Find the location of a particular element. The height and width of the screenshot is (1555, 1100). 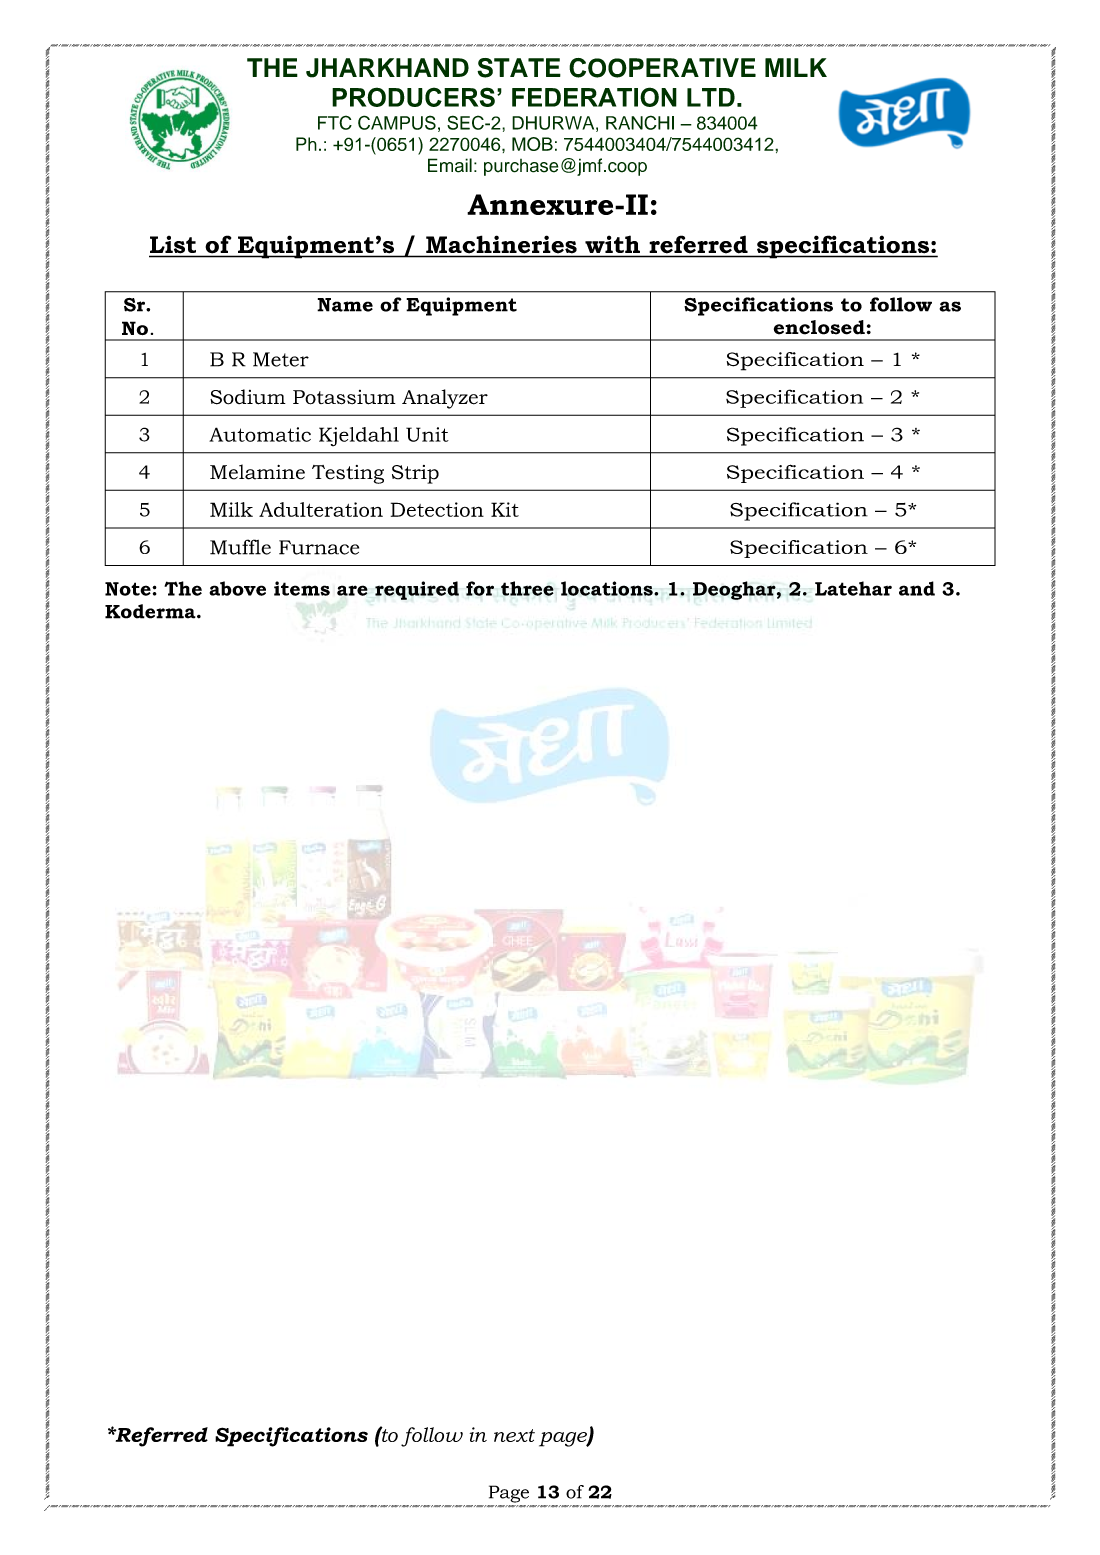

are is located at coordinates (352, 590).
